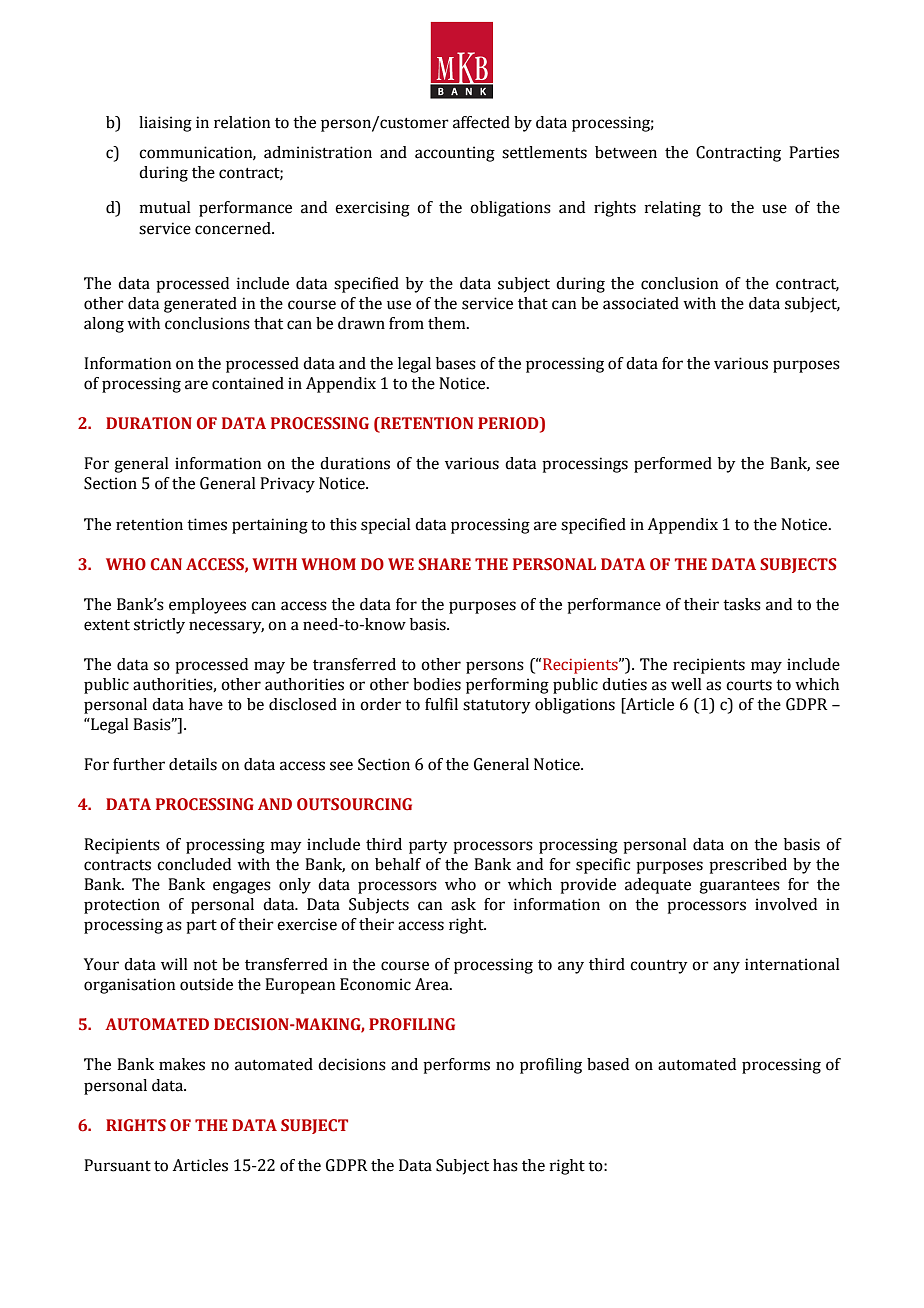  What do you see at coordinates (673, 209) in the page?
I see `relating` at bounding box center [673, 209].
